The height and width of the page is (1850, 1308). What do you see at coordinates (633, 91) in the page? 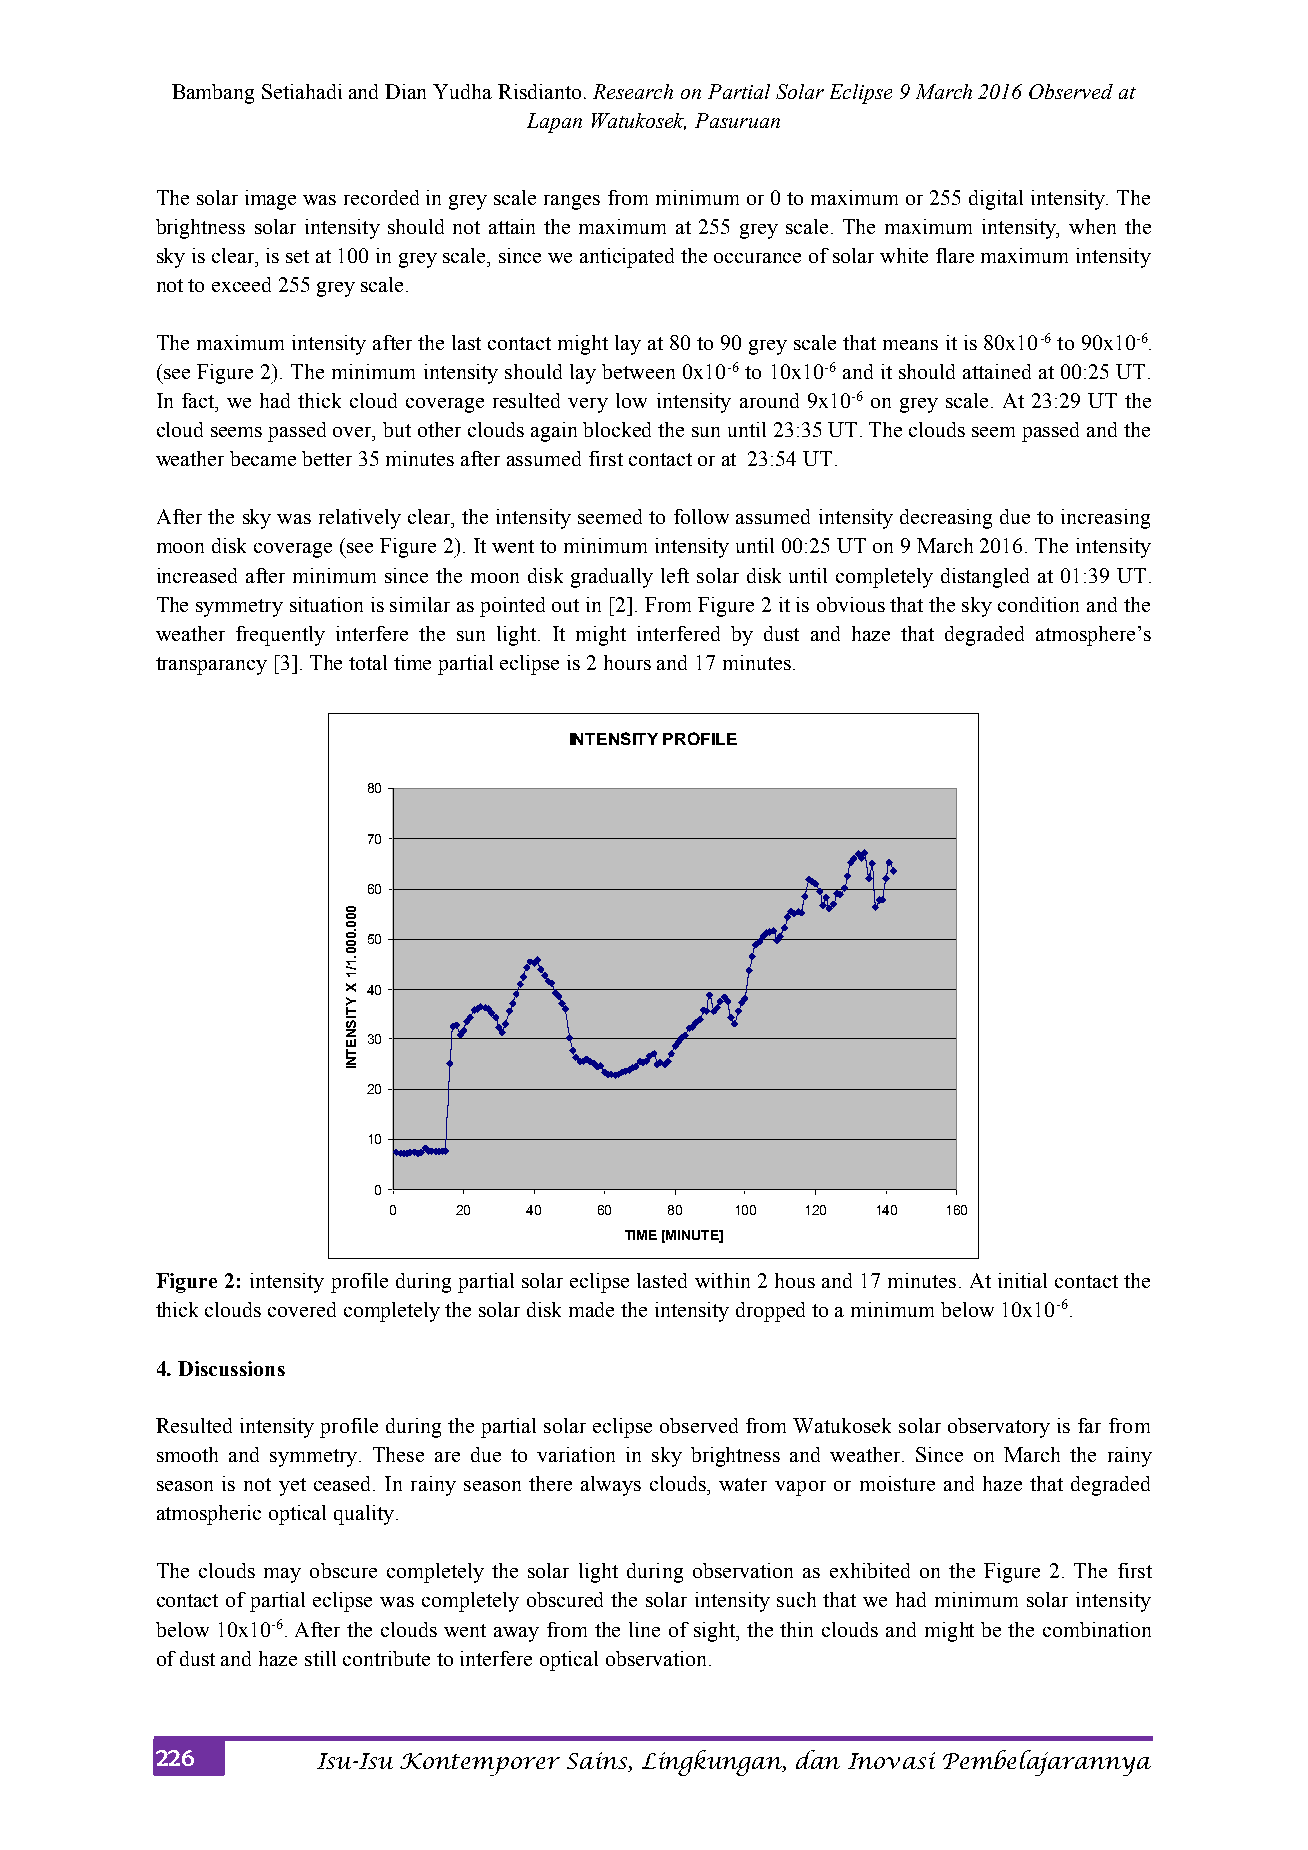
I see `Research` at bounding box center [633, 91].
